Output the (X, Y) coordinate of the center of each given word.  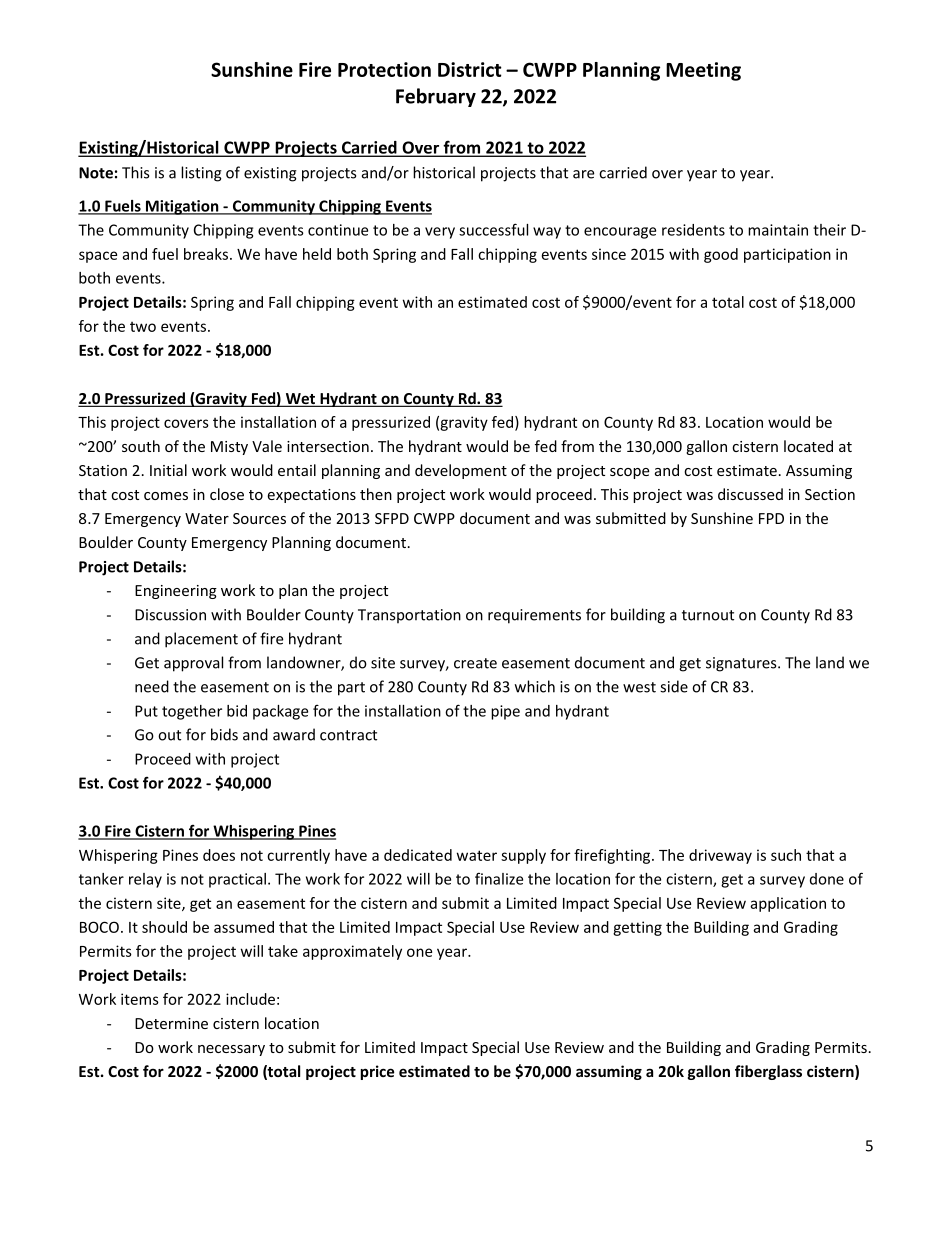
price (378, 1072)
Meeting (703, 71)
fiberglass (768, 1072)
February (436, 97)
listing (201, 174)
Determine (171, 1023)
